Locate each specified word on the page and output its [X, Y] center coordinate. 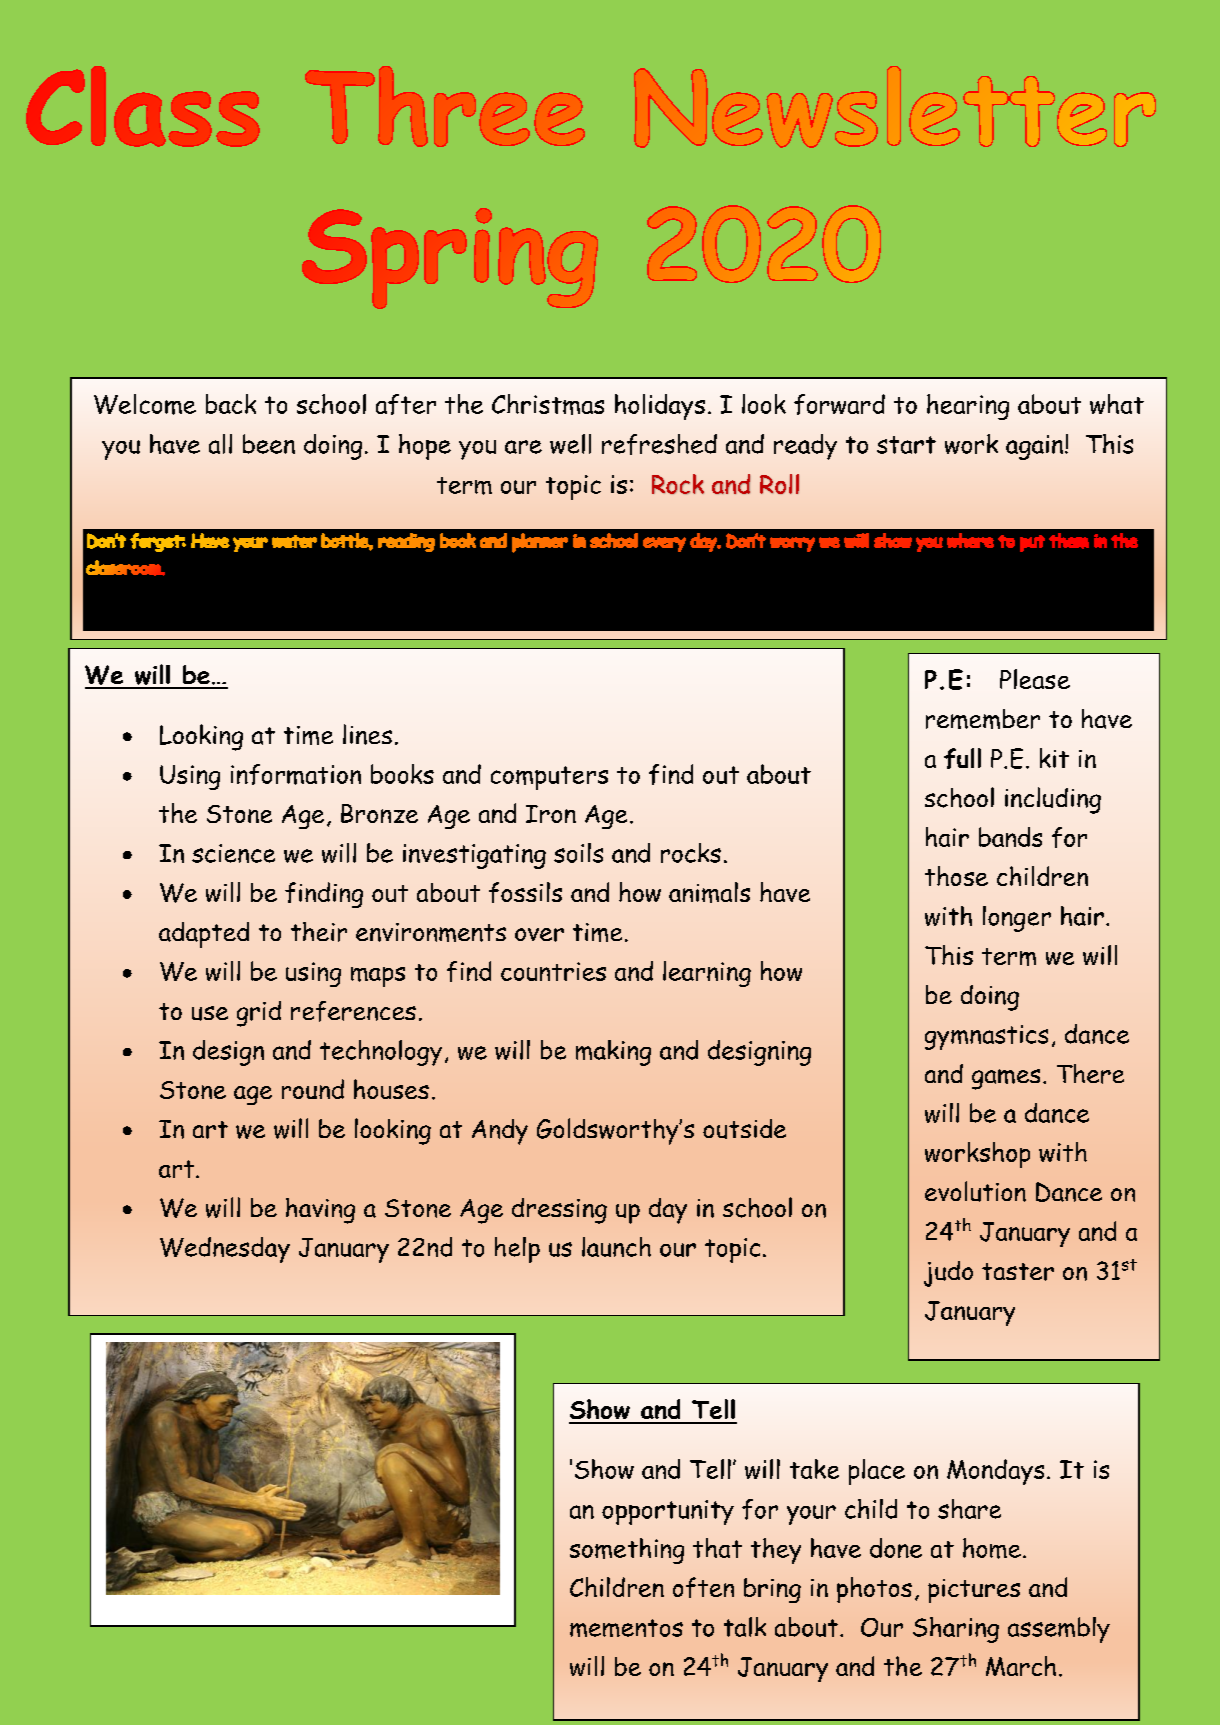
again [1034, 447]
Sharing [956, 1630]
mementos [626, 1628]
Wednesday [225, 1250]
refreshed [659, 444]
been [269, 444]
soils [578, 853]
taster [1018, 1272]
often [703, 1587]
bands [1010, 837]
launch [616, 1247]
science [233, 853]
